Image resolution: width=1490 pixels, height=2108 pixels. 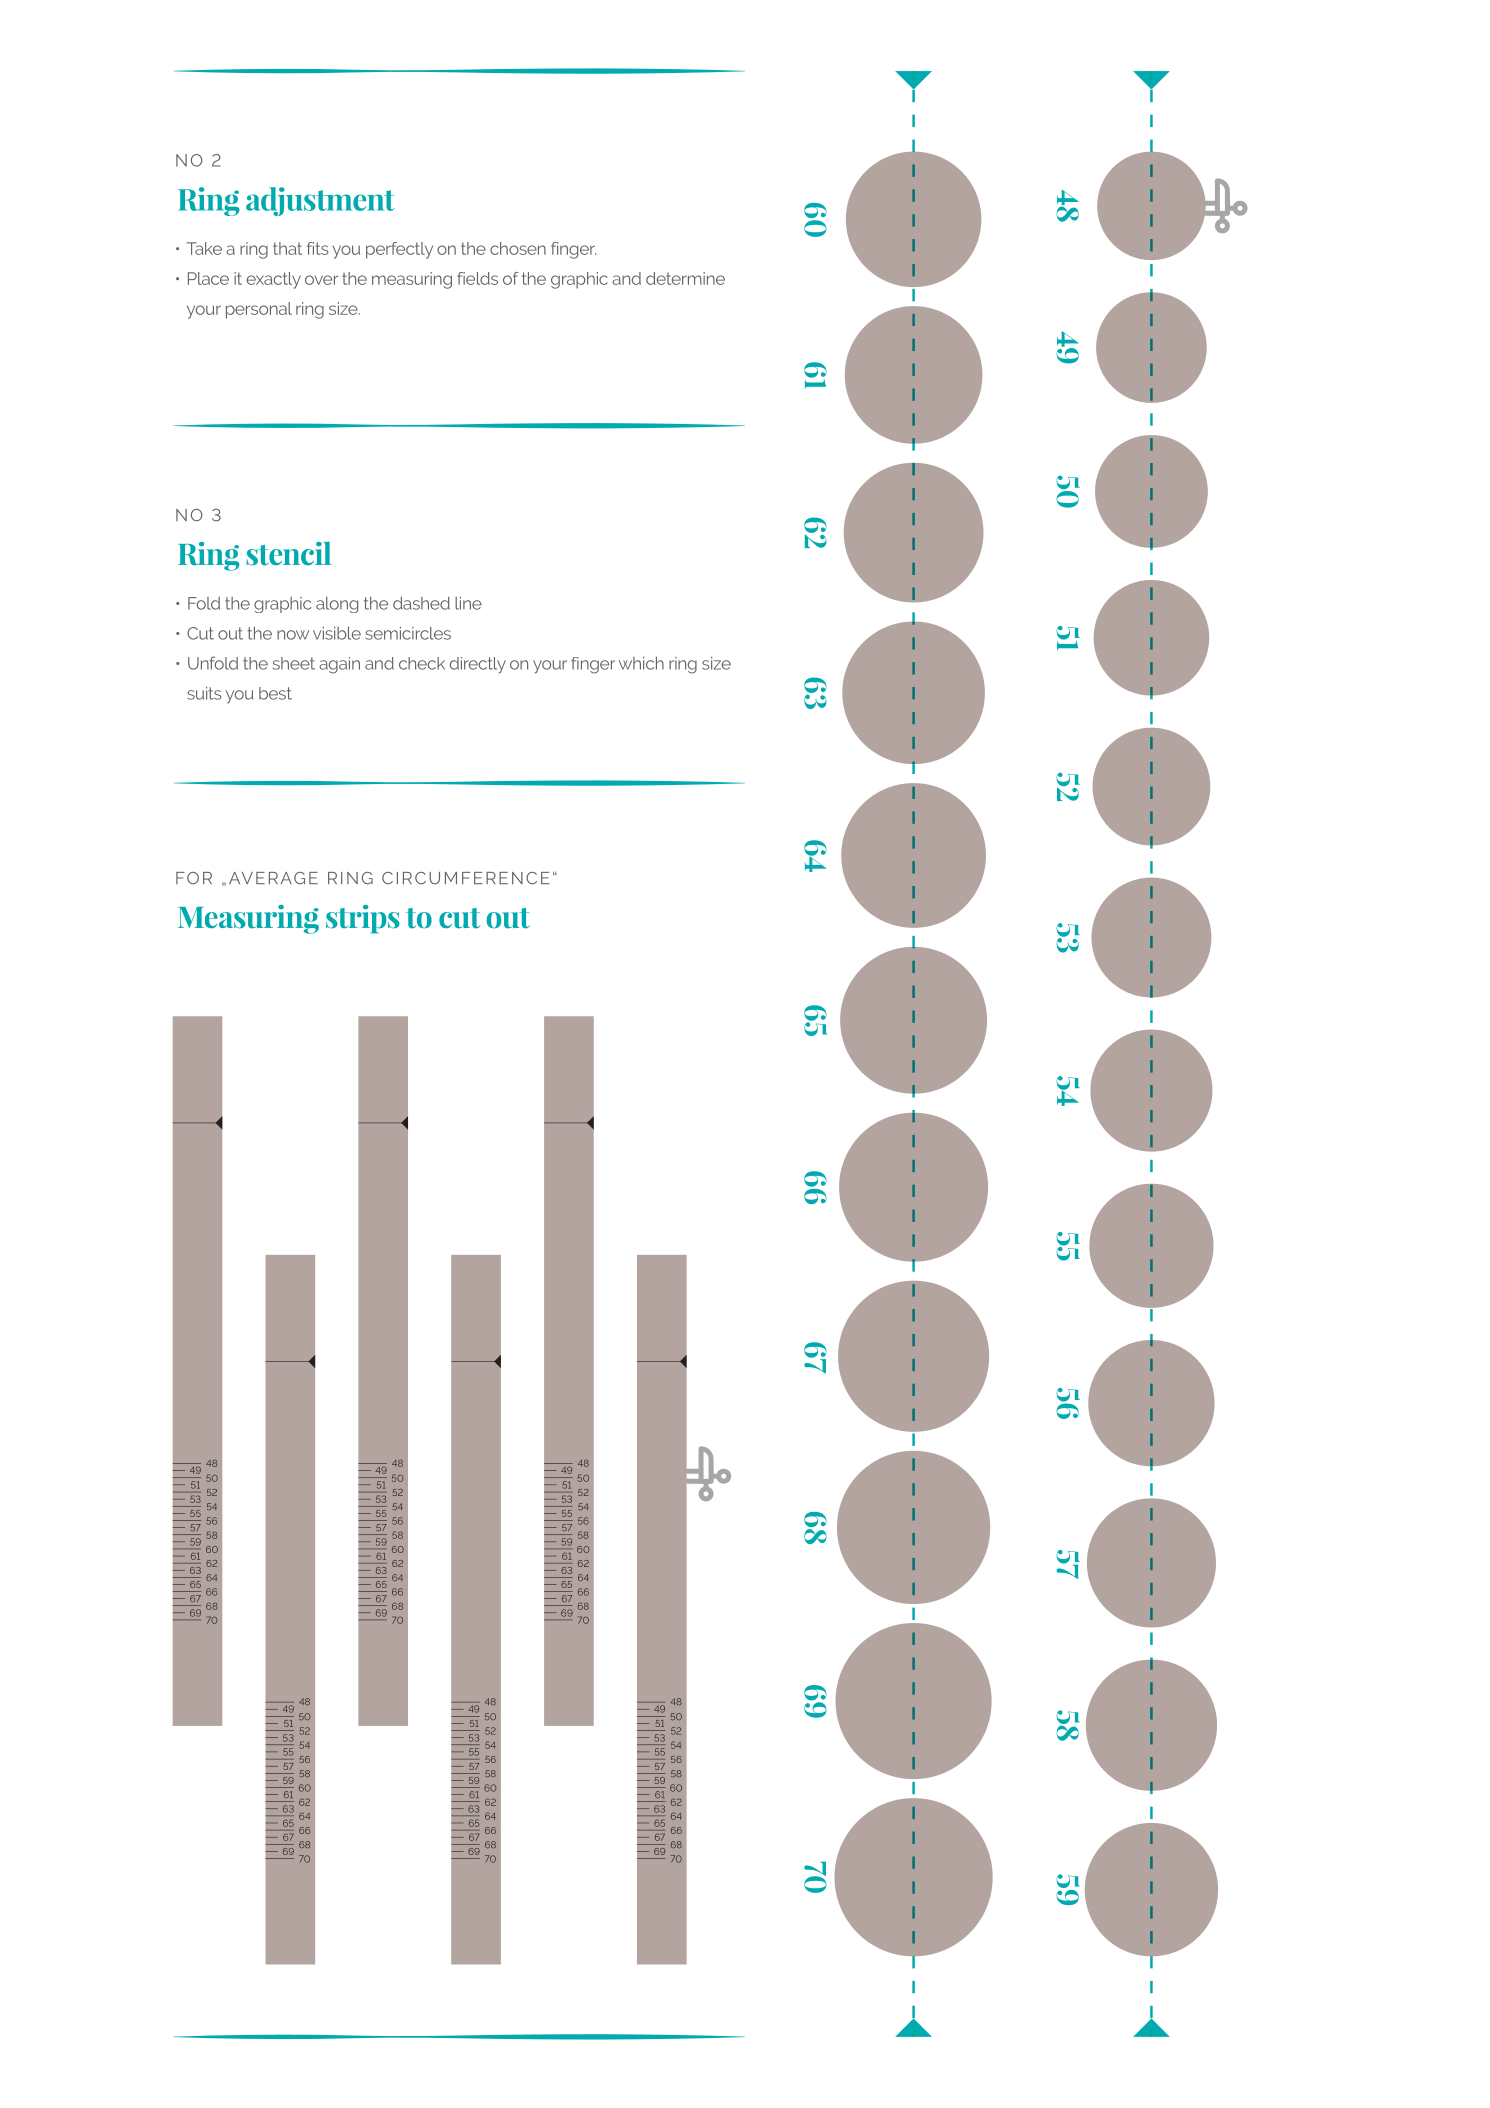 What do you see at coordinates (363, 919) in the screenshot?
I see `strips` at bounding box center [363, 919].
